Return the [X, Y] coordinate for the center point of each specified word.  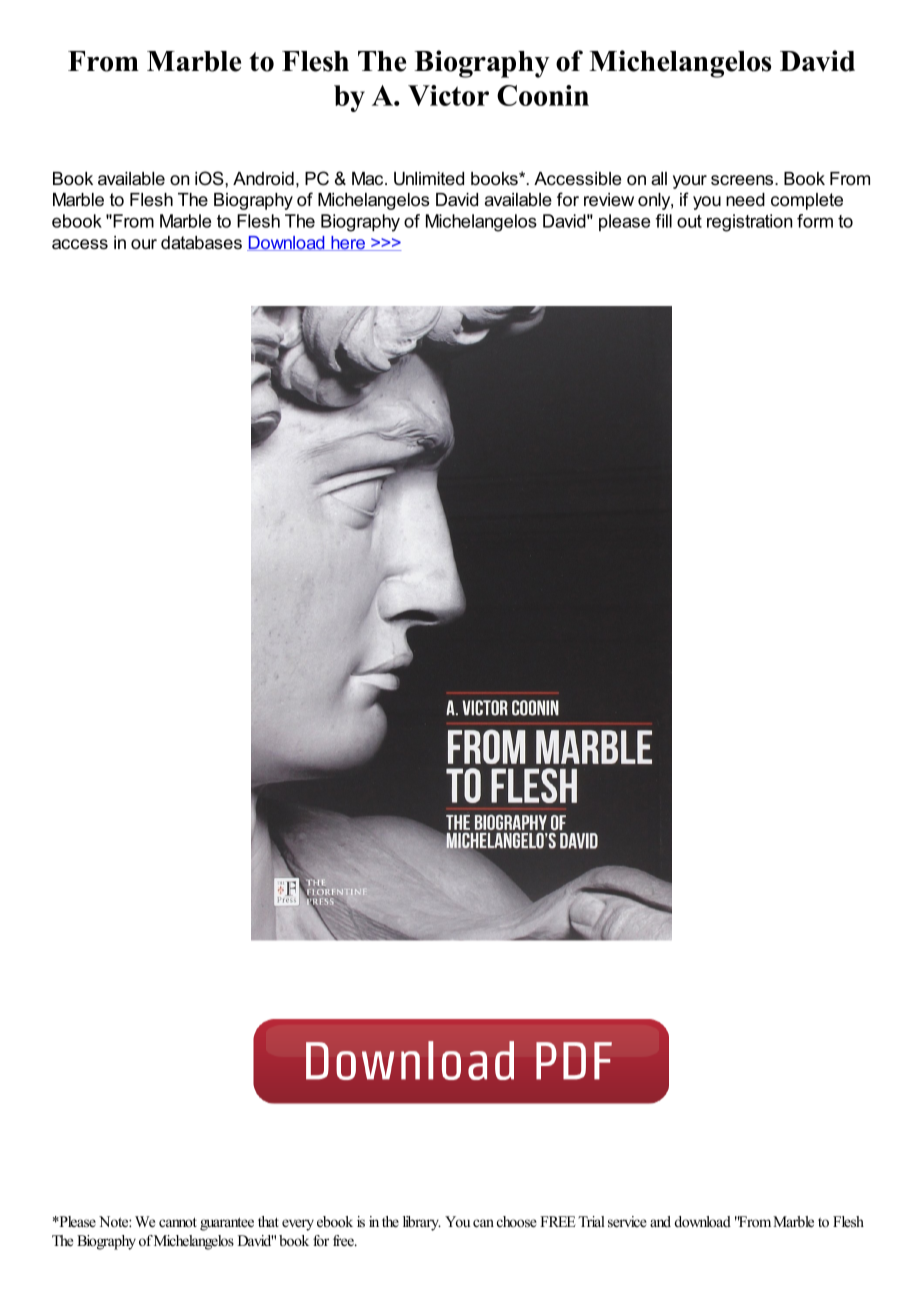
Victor [448, 95]
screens [743, 180]
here [348, 243]
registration [749, 223]
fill [663, 221]
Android [263, 178]
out [689, 221]
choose [517, 1222]
